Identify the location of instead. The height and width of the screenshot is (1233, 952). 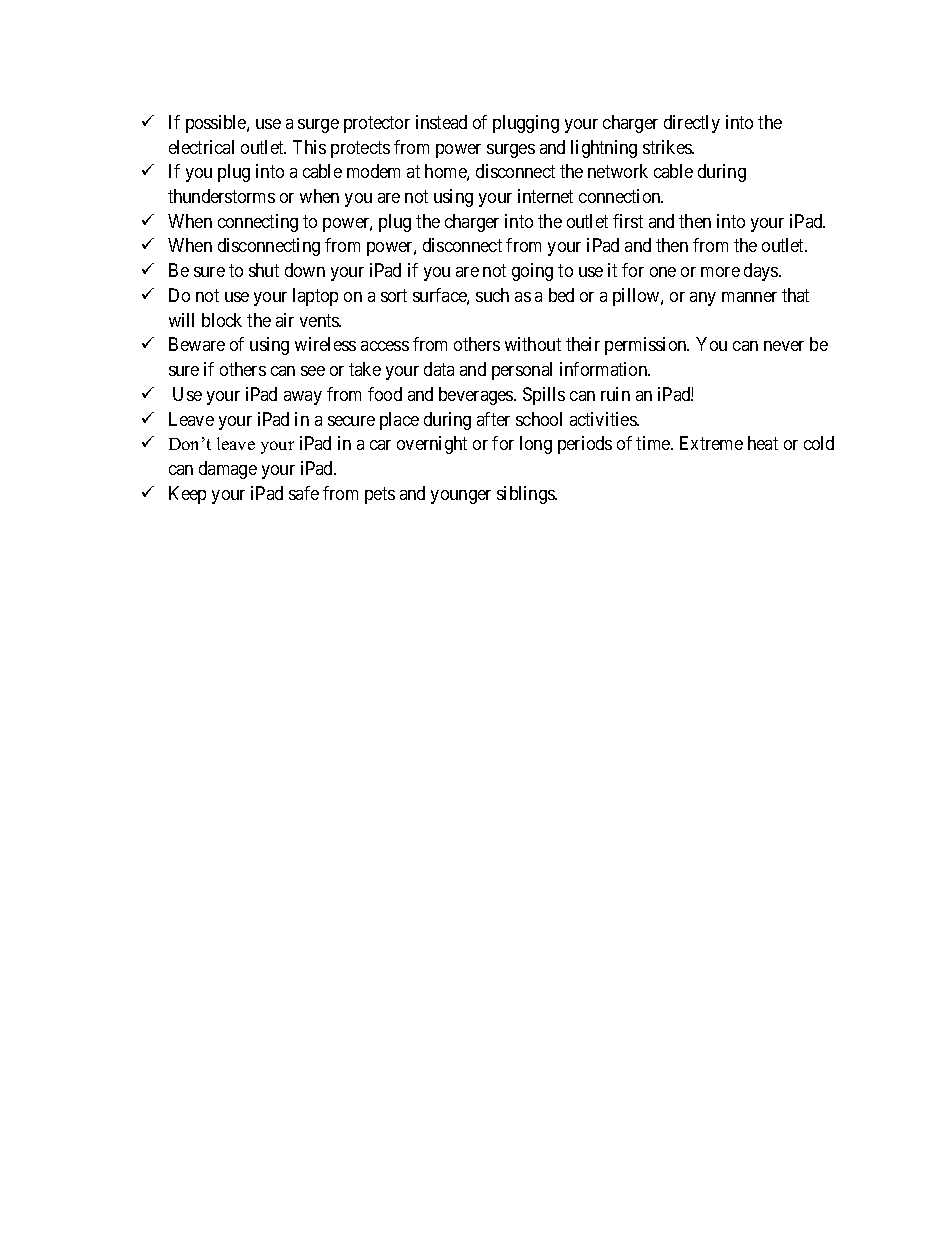
(441, 122).
